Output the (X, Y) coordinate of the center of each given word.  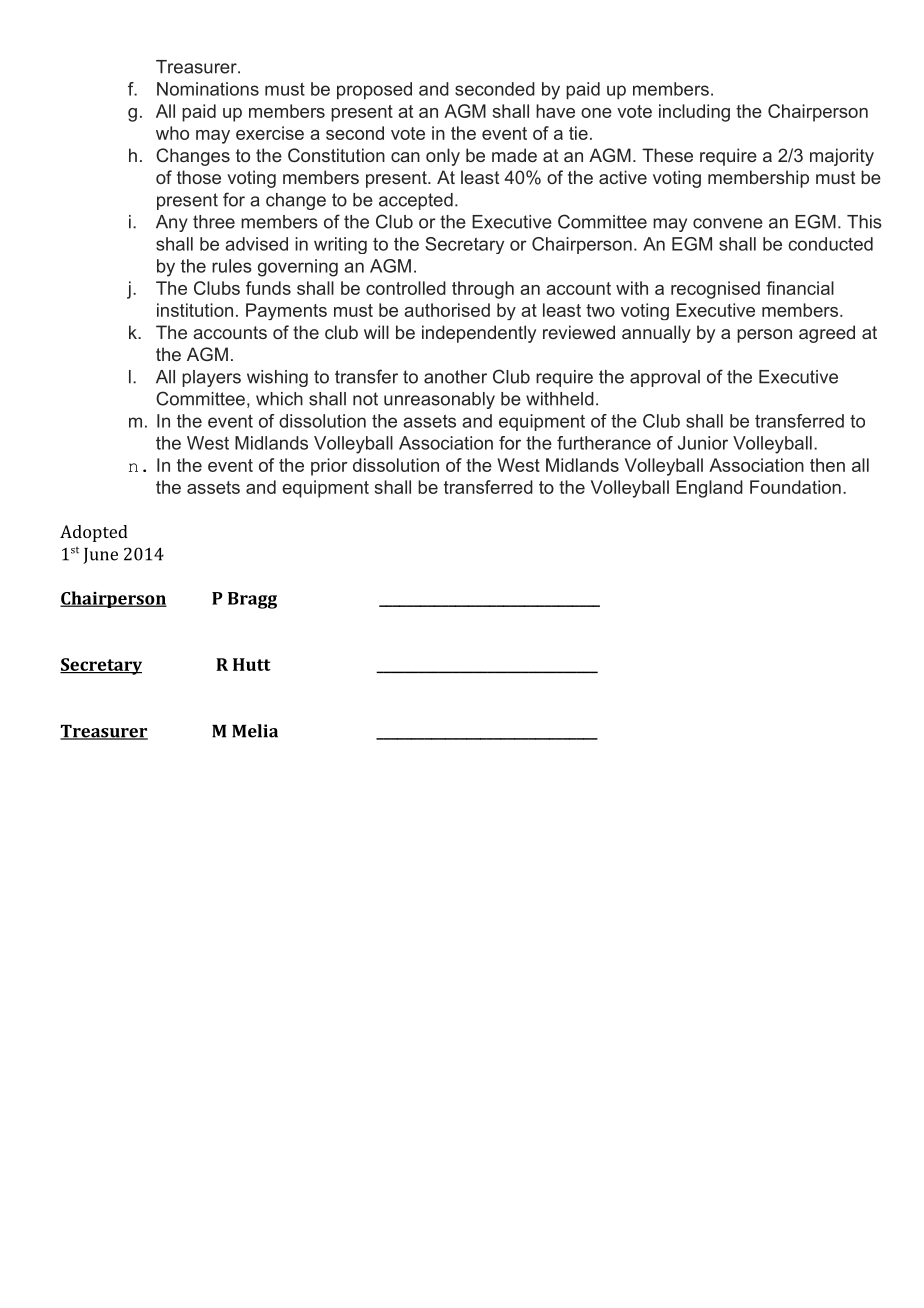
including (694, 113)
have (555, 111)
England (709, 489)
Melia (255, 731)
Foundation (795, 487)
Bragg (252, 600)
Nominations (208, 89)
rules (232, 266)
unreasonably (439, 400)
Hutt (252, 664)
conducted (830, 244)
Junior (703, 443)
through (483, 290)
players (211, 378)
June (100, 556)
